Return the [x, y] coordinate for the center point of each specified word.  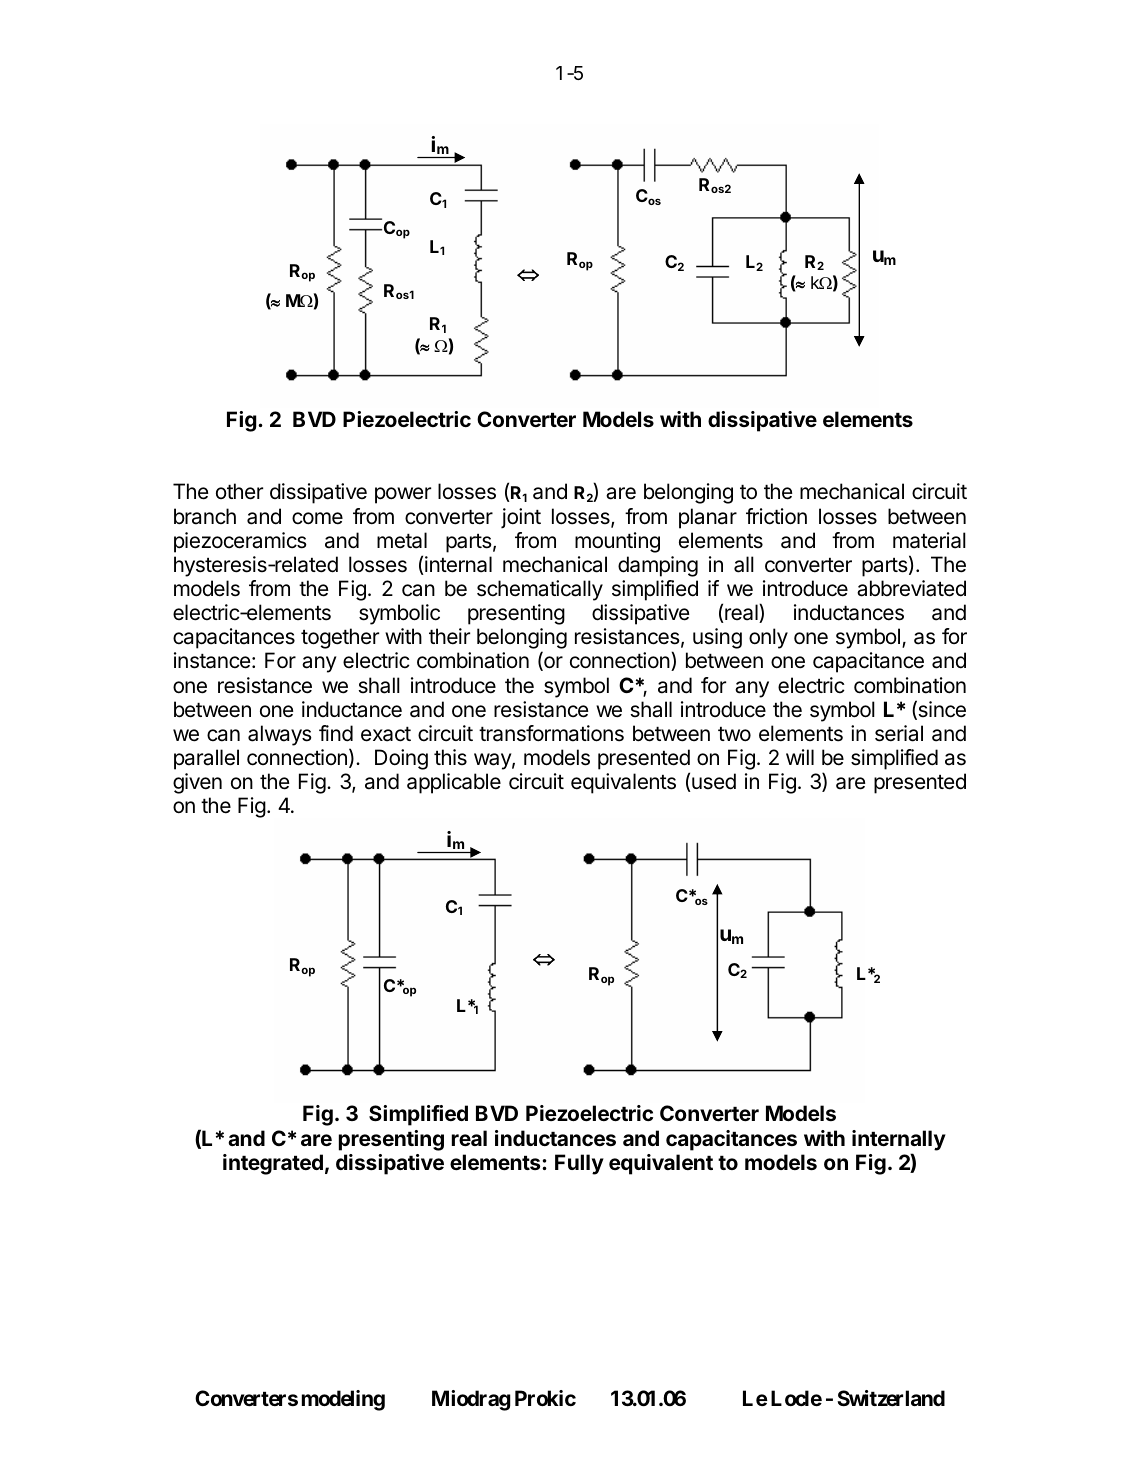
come [317, 518]
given [197, 783]
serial [899, 733]
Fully [579, 1164]
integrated [273, 1164]
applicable [454, 783]
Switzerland [891, 1398]
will [800, 757]
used [713, 782]
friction [776, 516]
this [450, 757]
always [280, 735]
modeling [343, 1400]
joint [521, 518]
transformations [551, 733]
